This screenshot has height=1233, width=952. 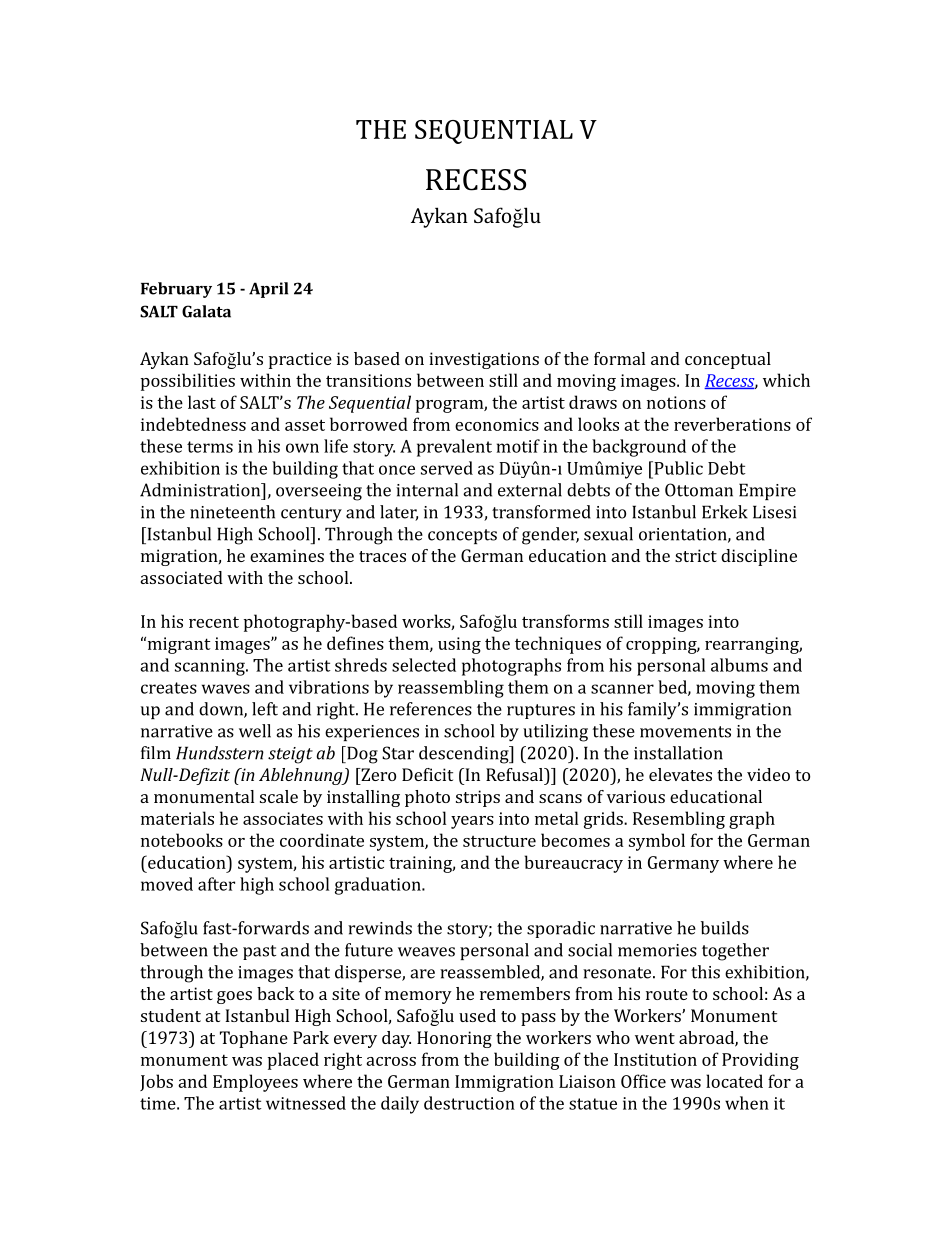 What do you see at coordinates (619, 358) in the screenshot?
I see `formal` at bounding box center [619, 358].
